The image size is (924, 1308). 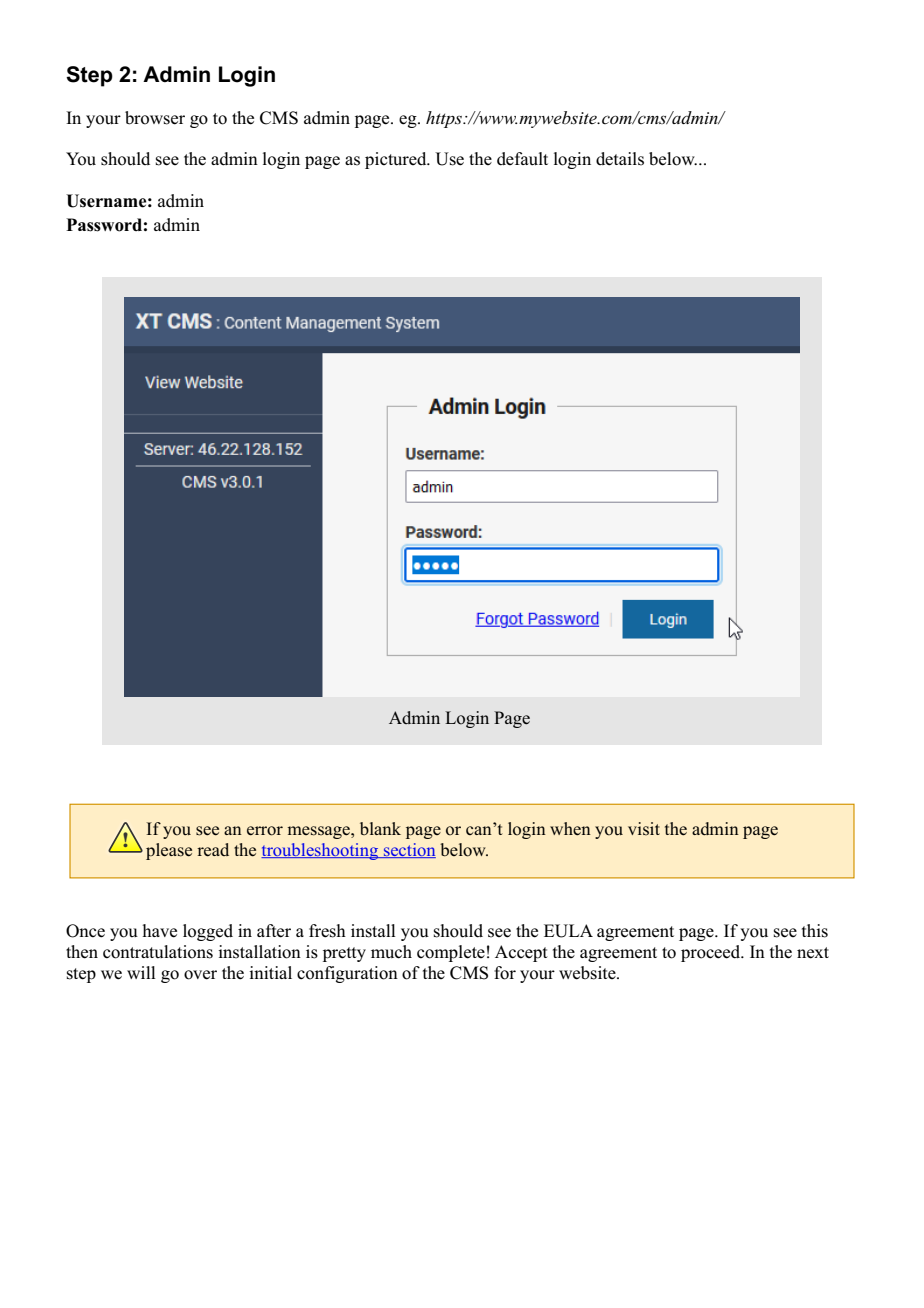 I want to click on pictured, so click(x=397, y=160).
